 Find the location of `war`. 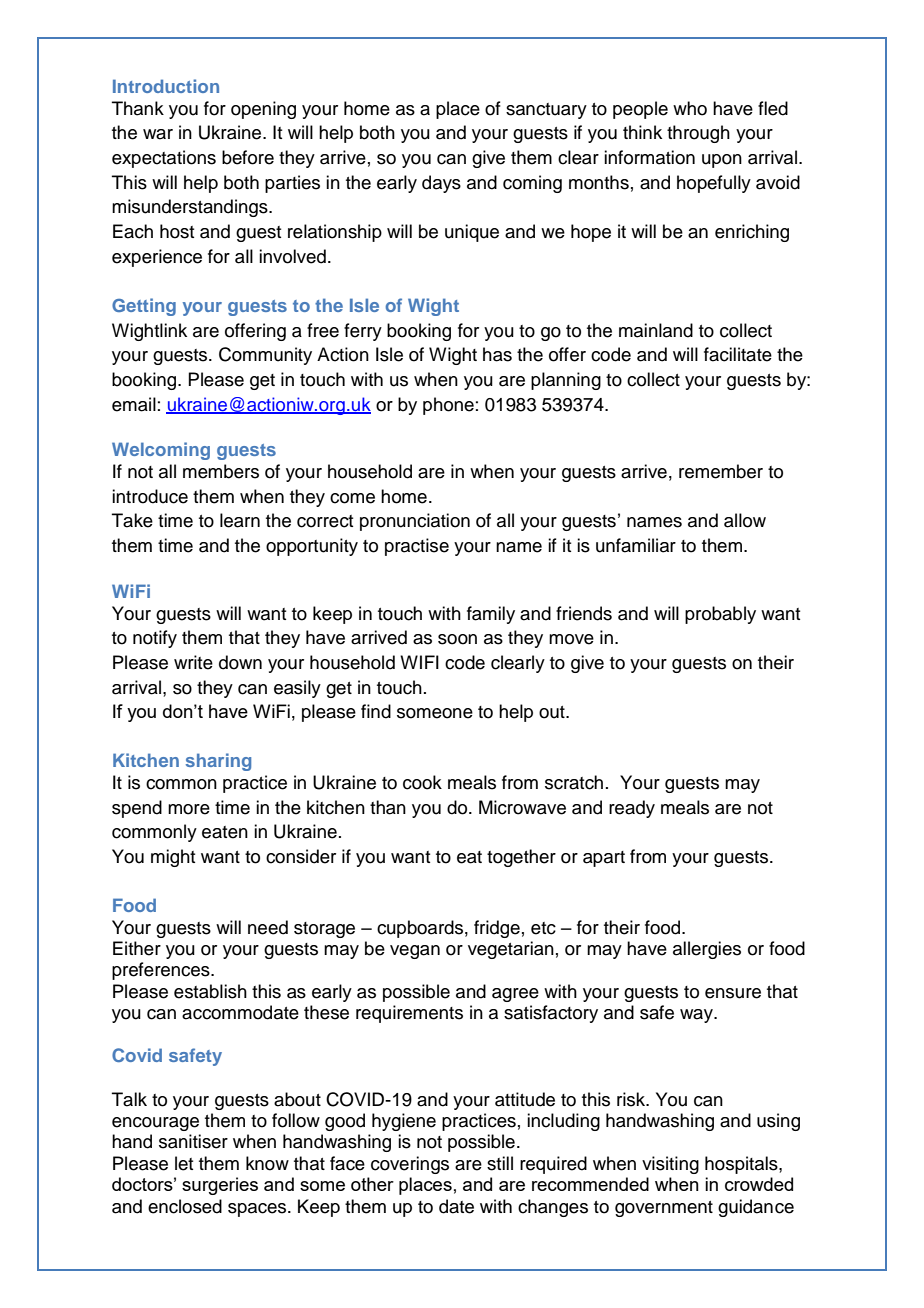

war is located at coordinates (158, 134).
